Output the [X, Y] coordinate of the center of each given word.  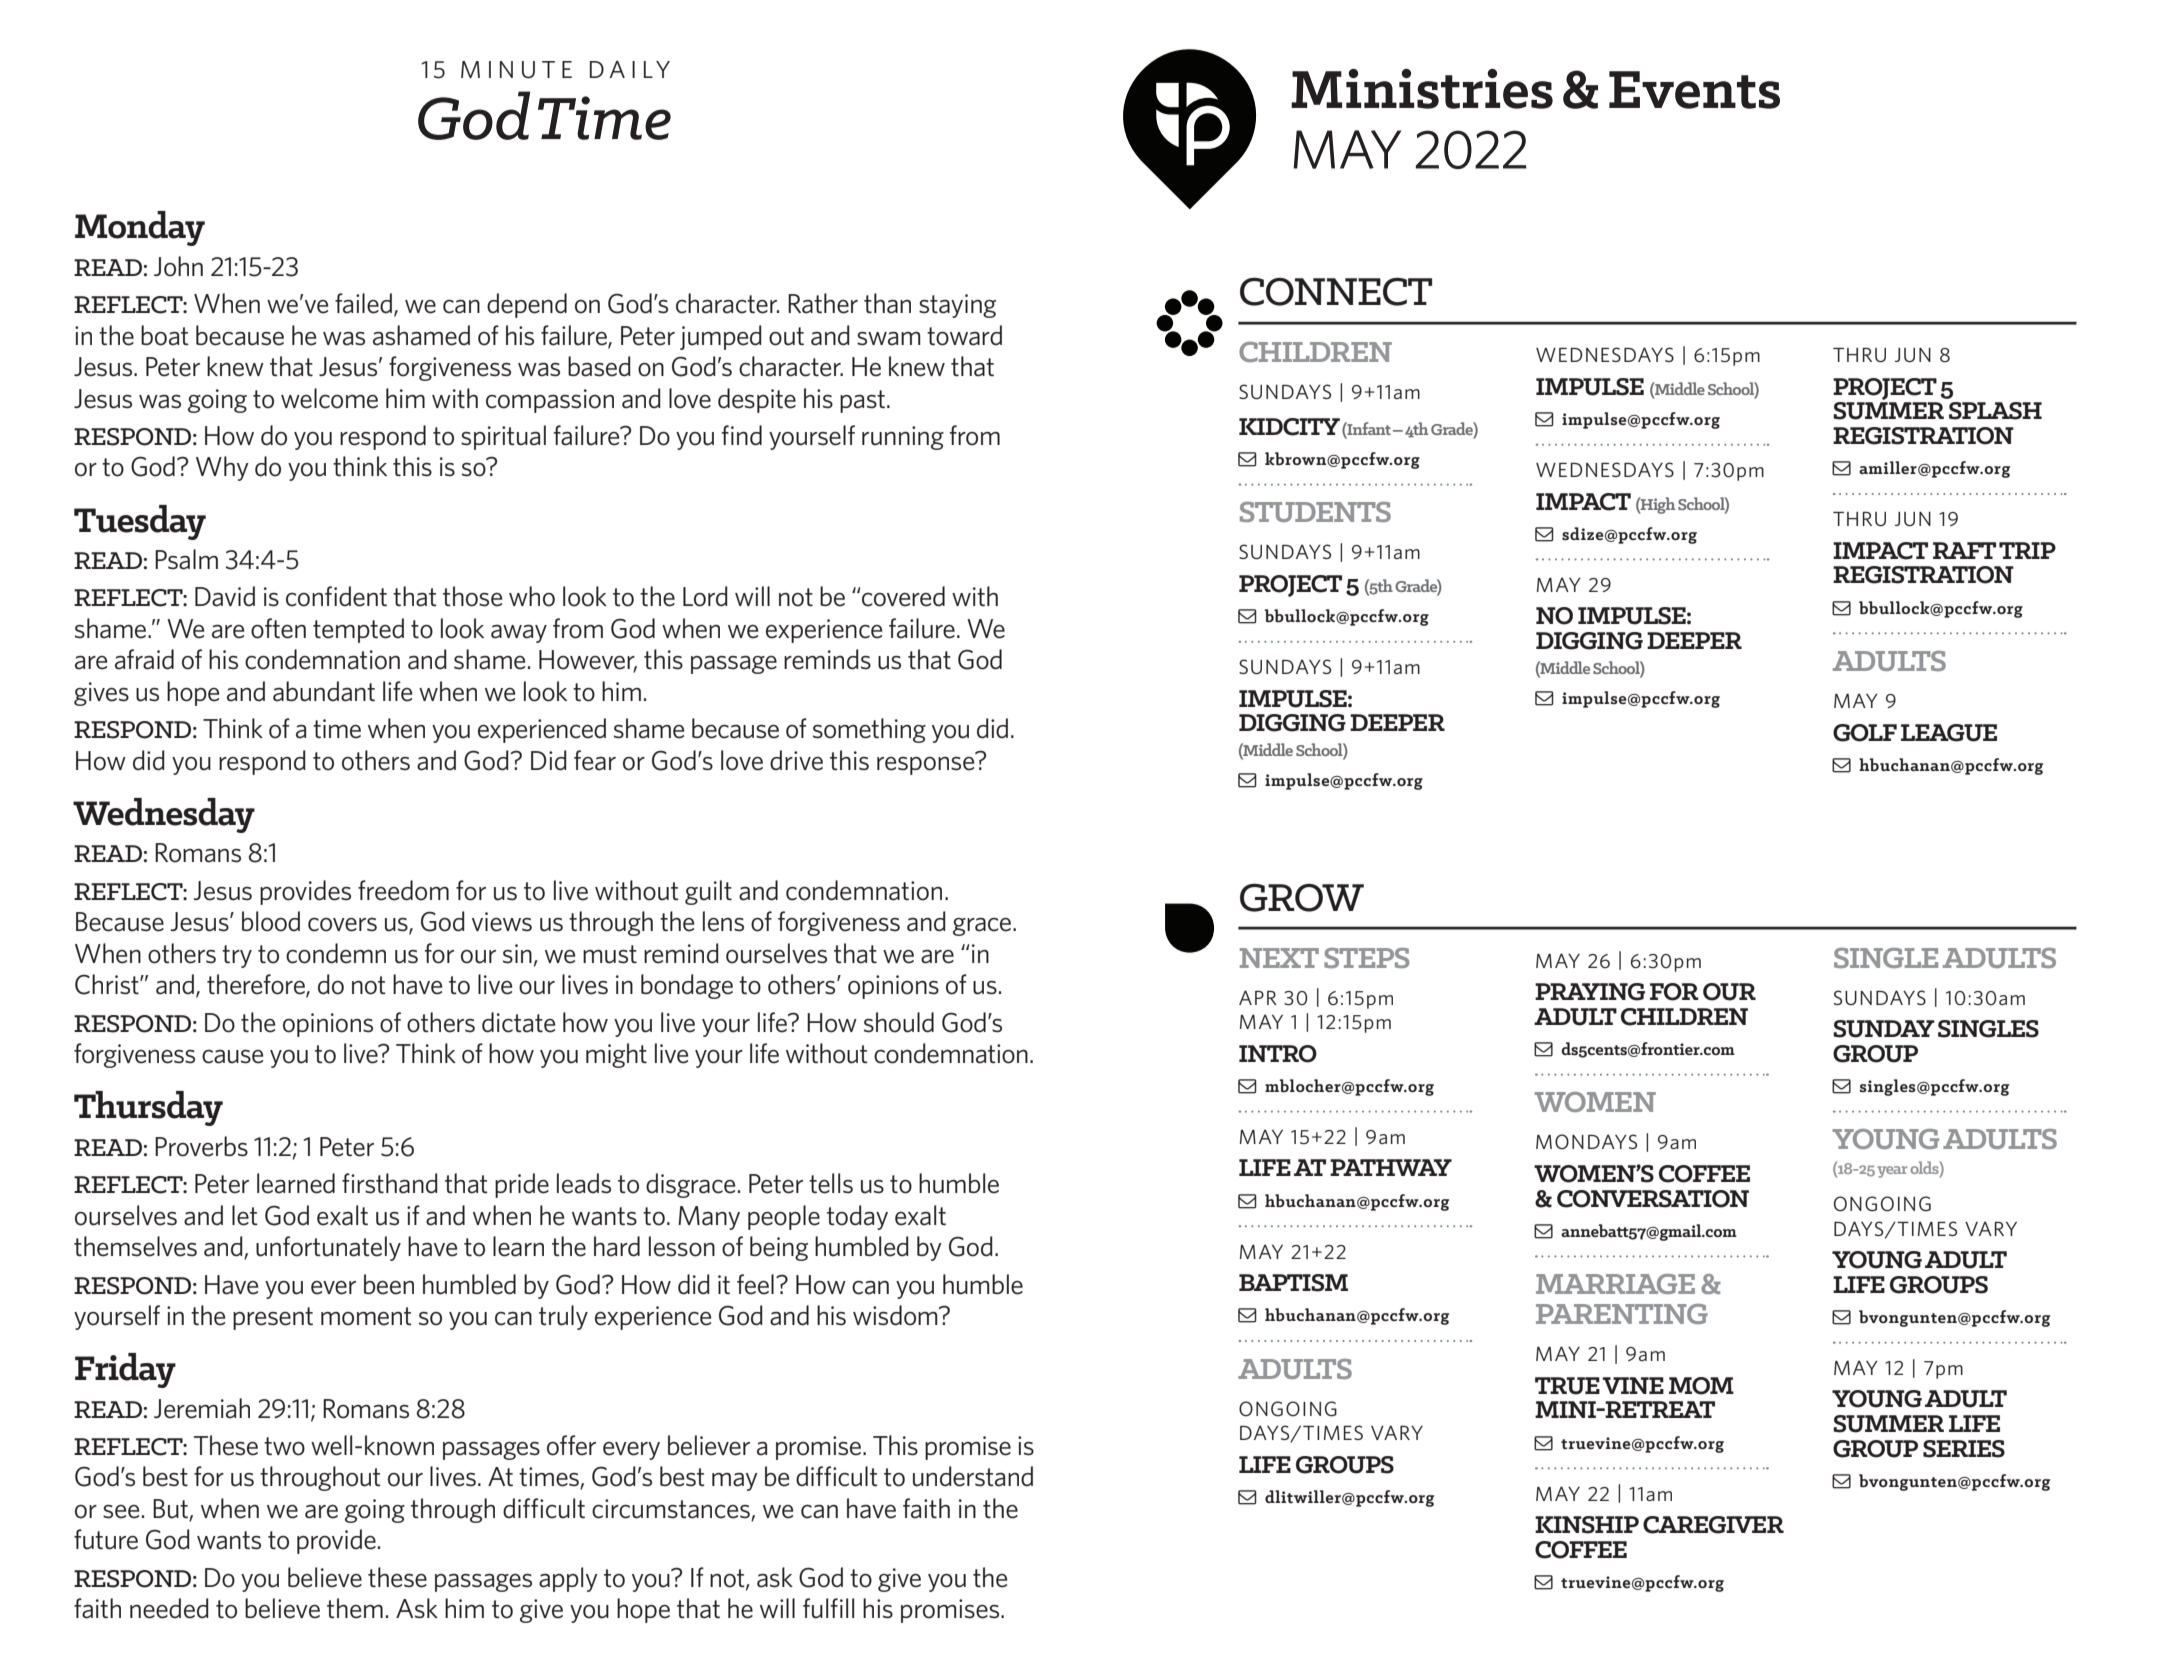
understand [973, 1476]
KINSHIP [1587, 1525]
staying [957, 306]
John [178, 266]
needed [169, 1608]
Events [1694, 90]
